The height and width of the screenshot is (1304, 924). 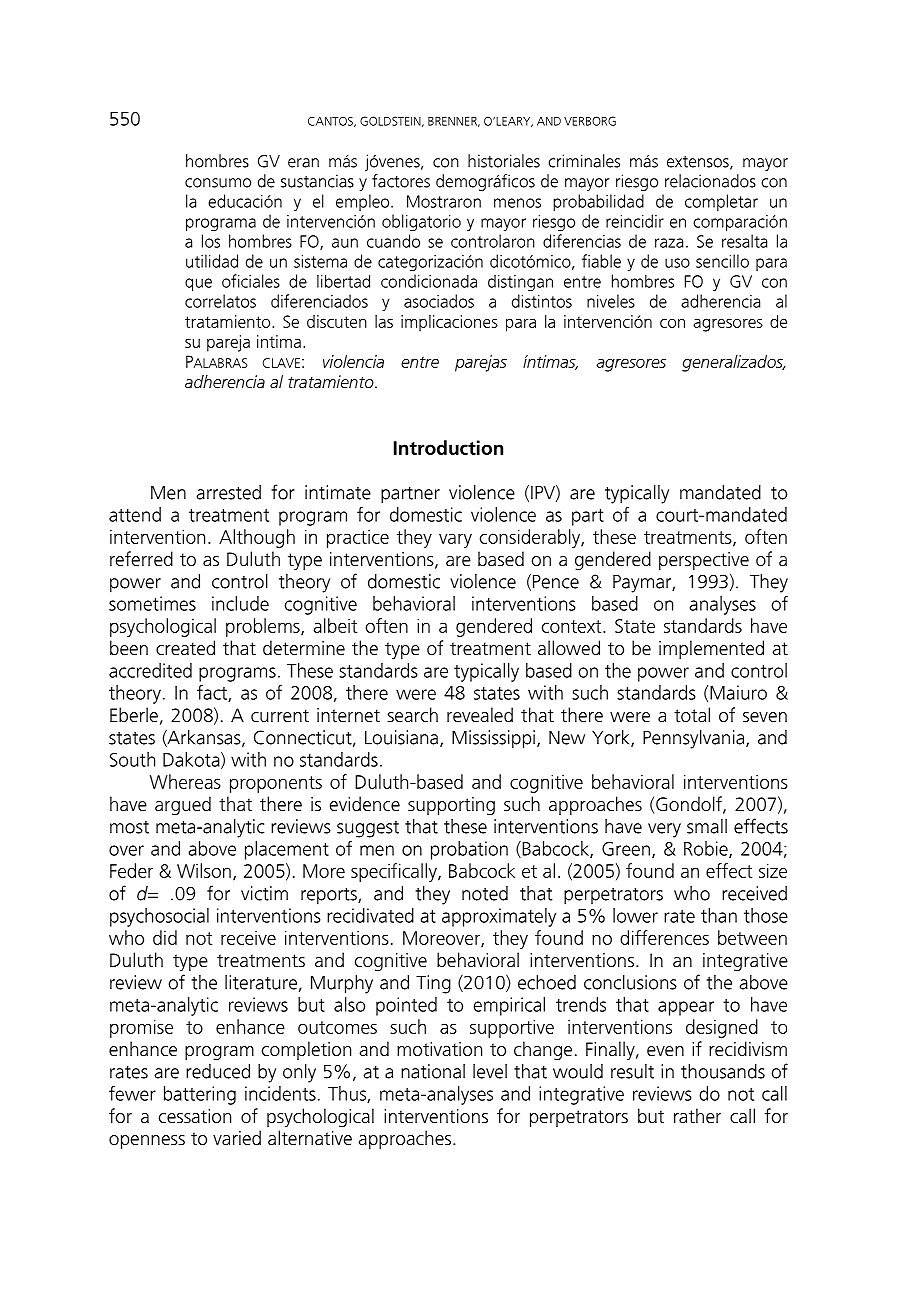 What do you see at coordinates (195, 1116) in the screenshot?
I see `cessation` at bounding box center [195, 1116].
